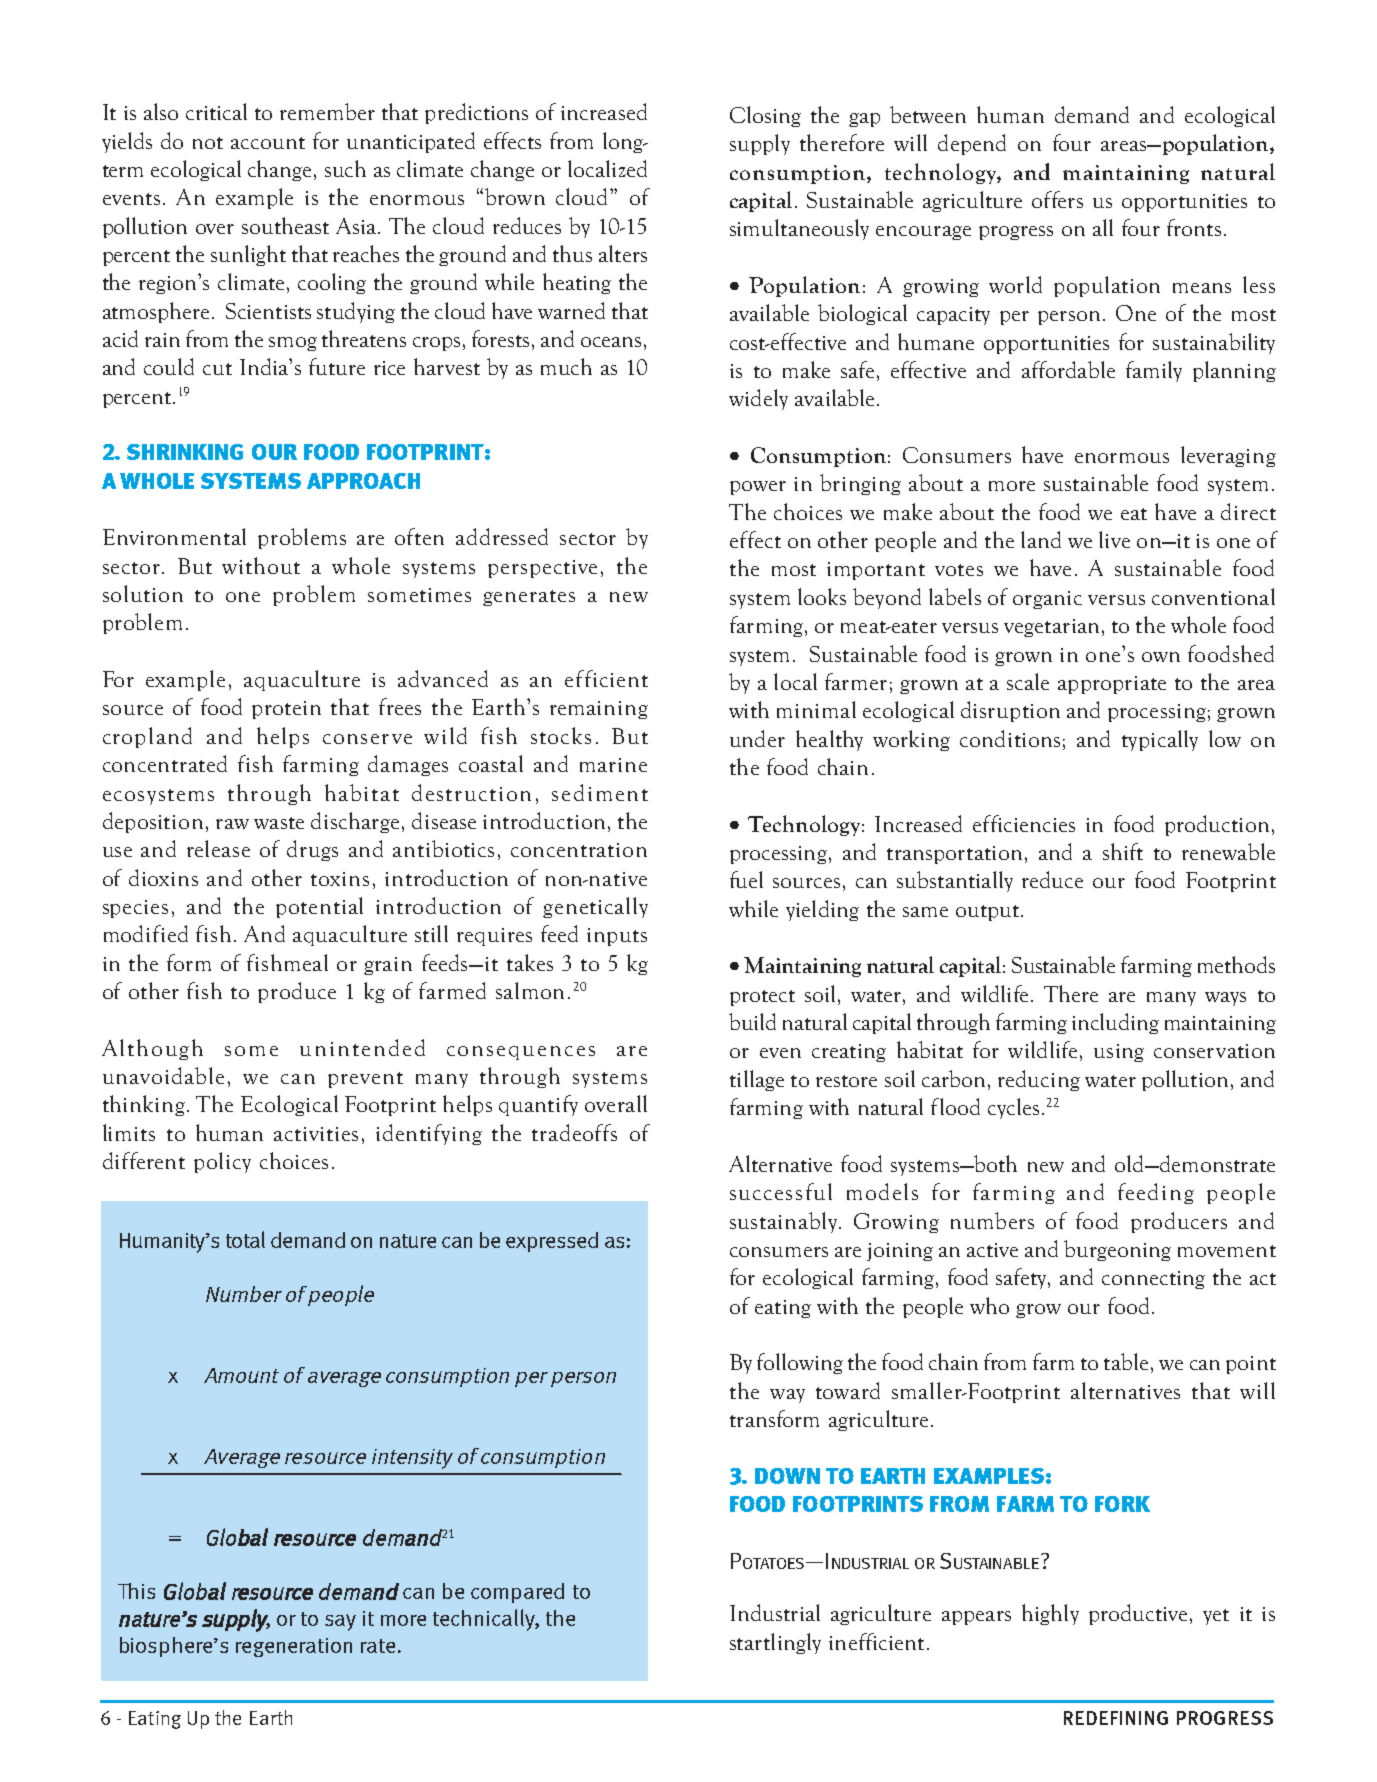 This screenshot has height=1782, width=1377. I want to click on power, so click(758, 488).
